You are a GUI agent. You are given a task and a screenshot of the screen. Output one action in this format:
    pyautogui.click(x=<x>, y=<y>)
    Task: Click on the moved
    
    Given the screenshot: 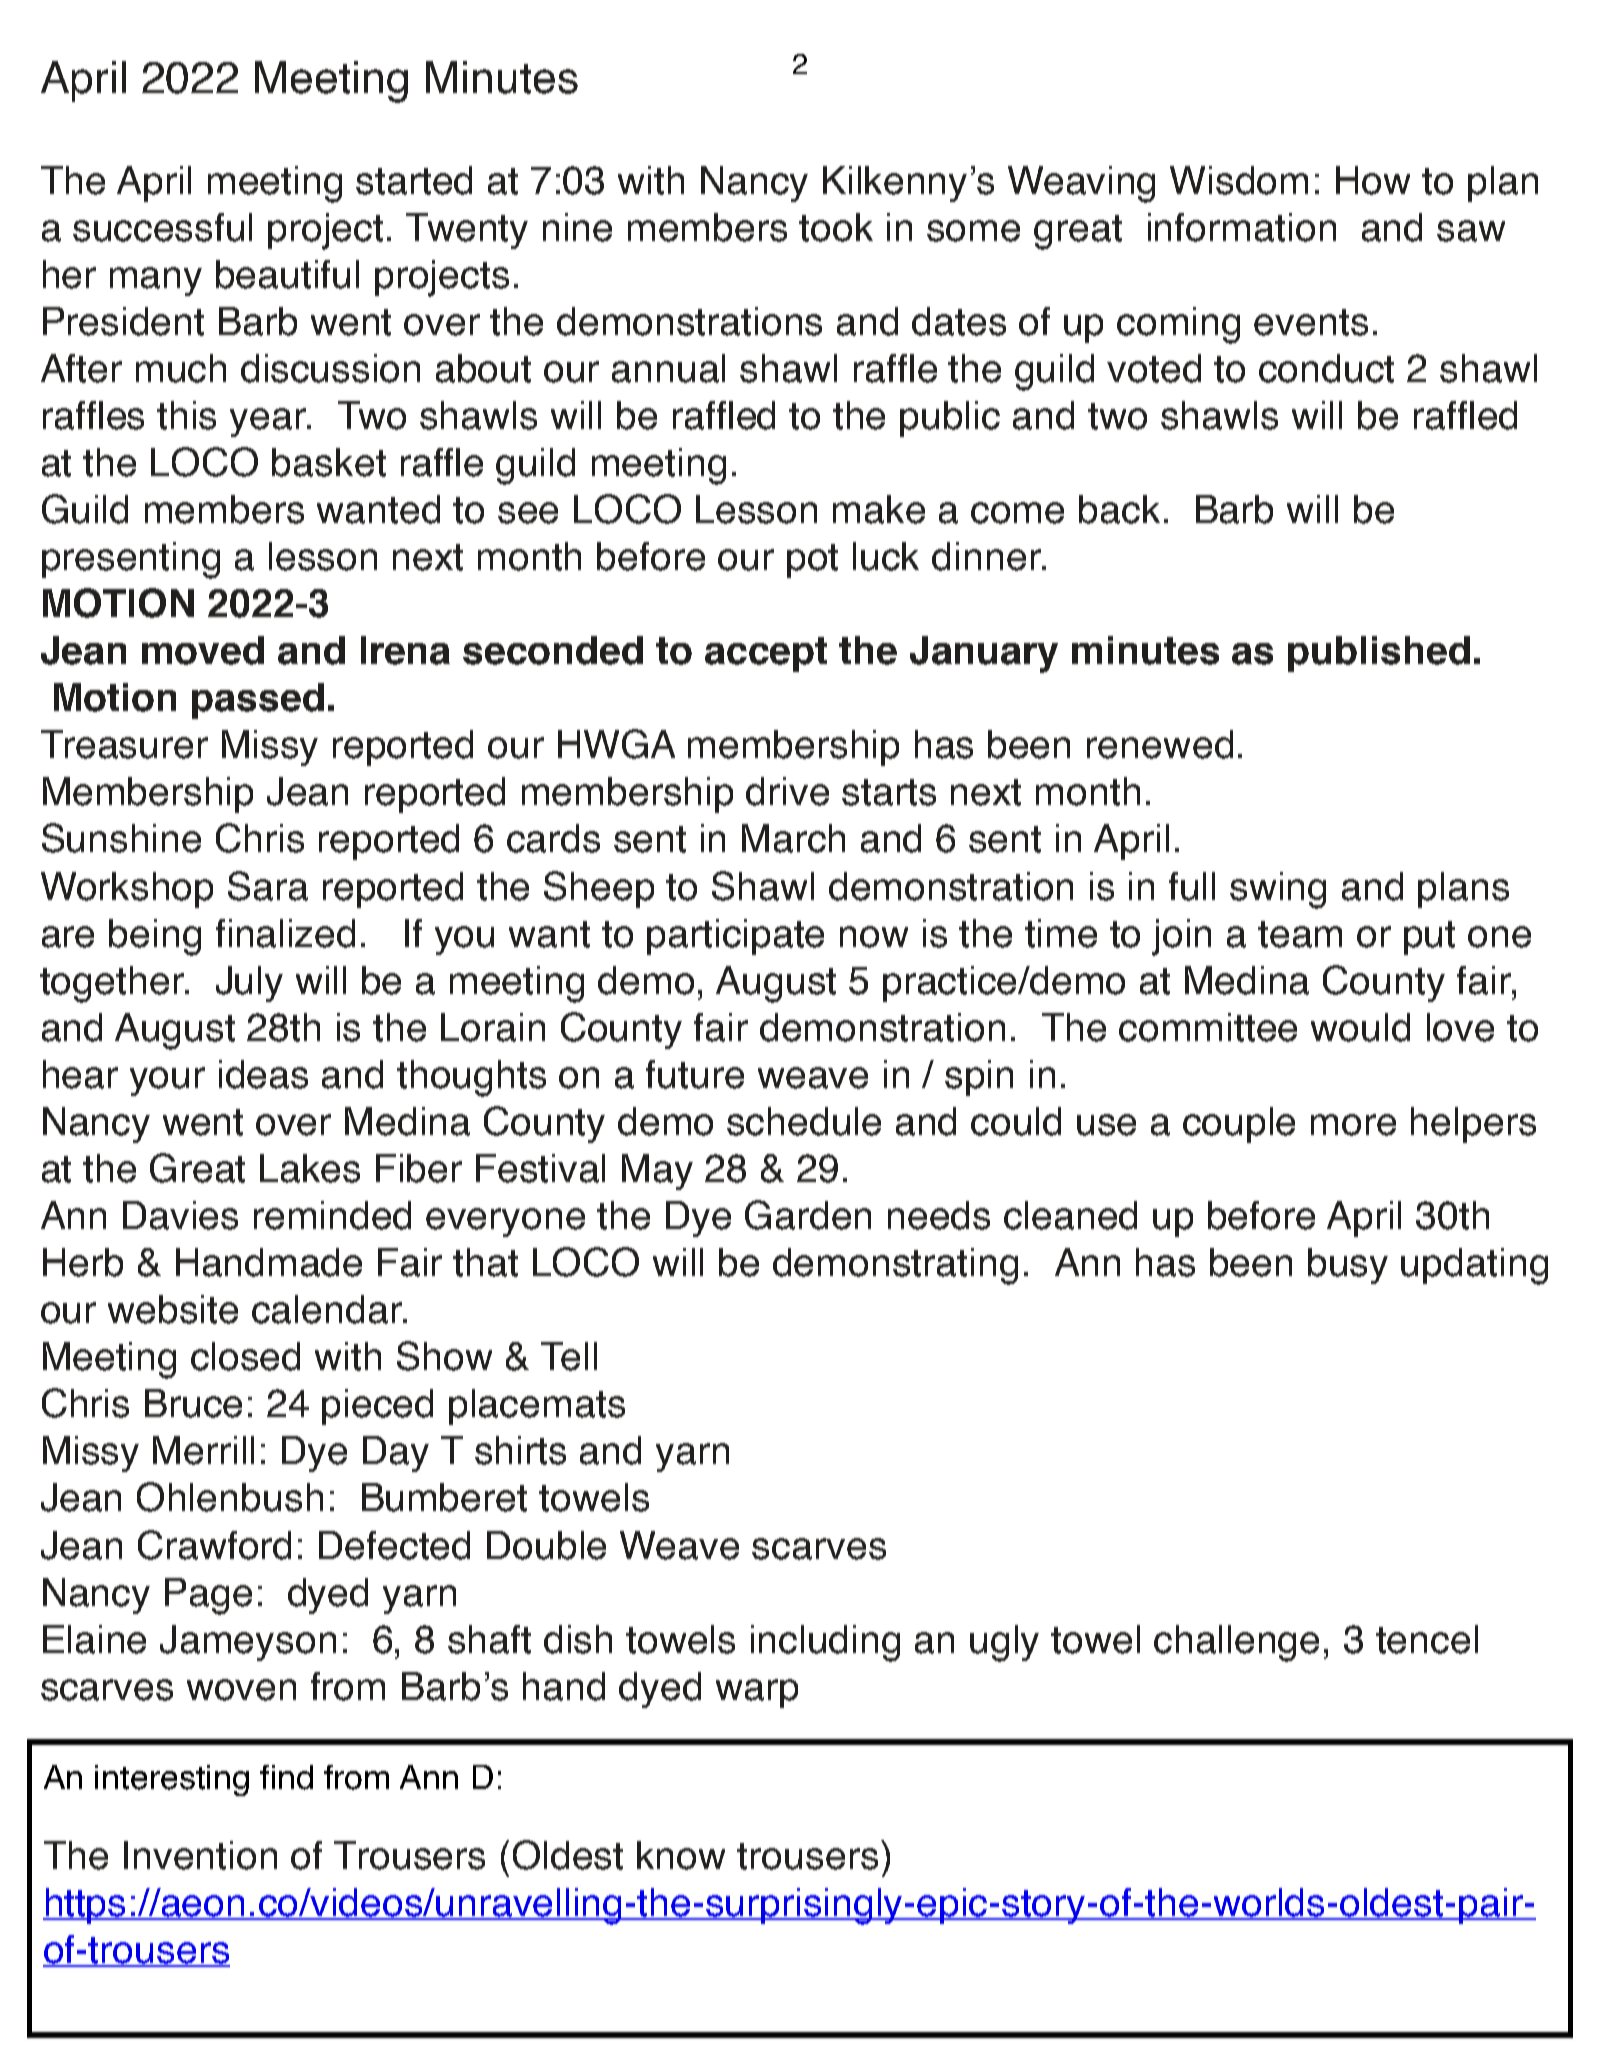 What is the action you would take?
    pyautogui.click(x=203, y=650)
